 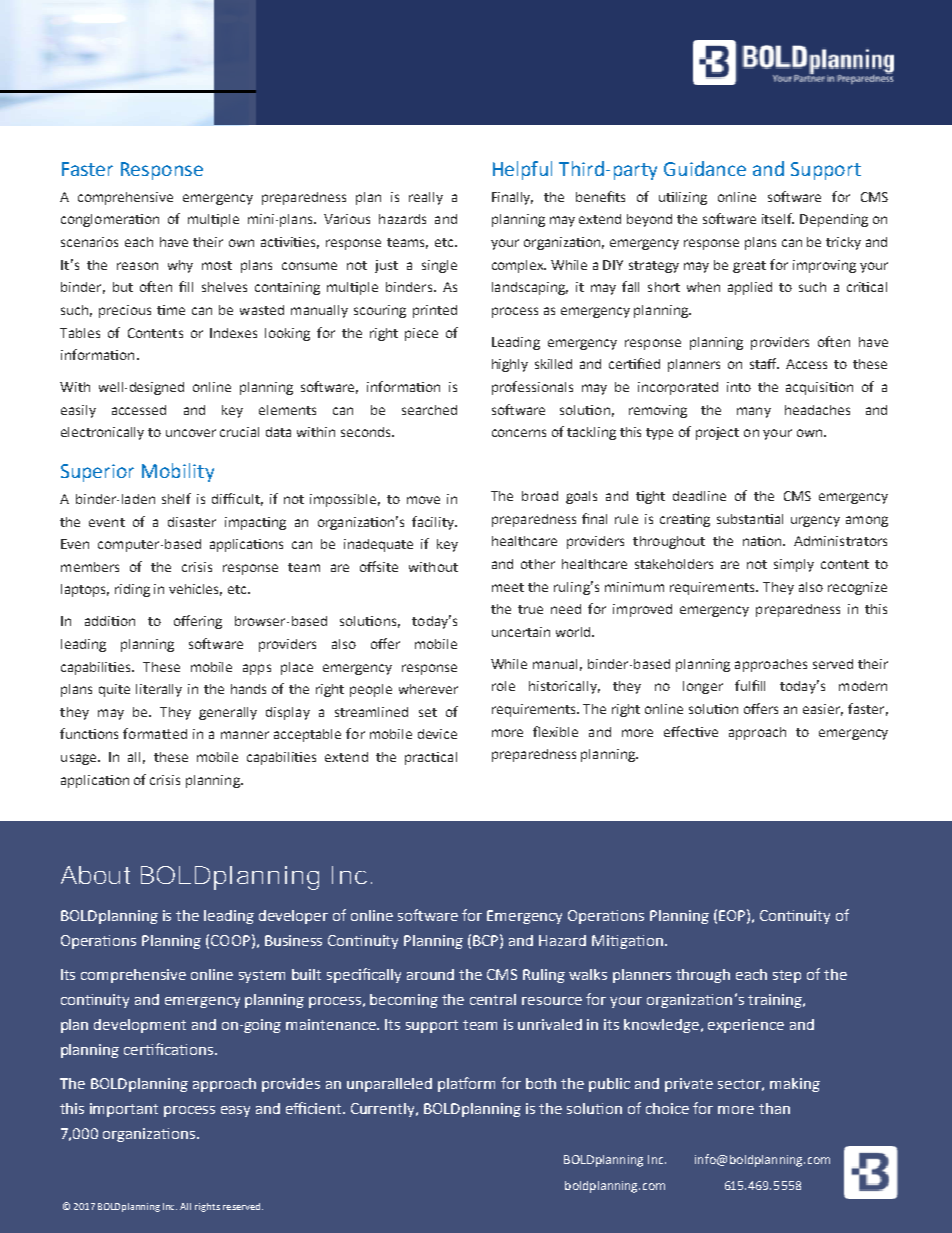 I want to click on addition, so click(x=110, y=621).
